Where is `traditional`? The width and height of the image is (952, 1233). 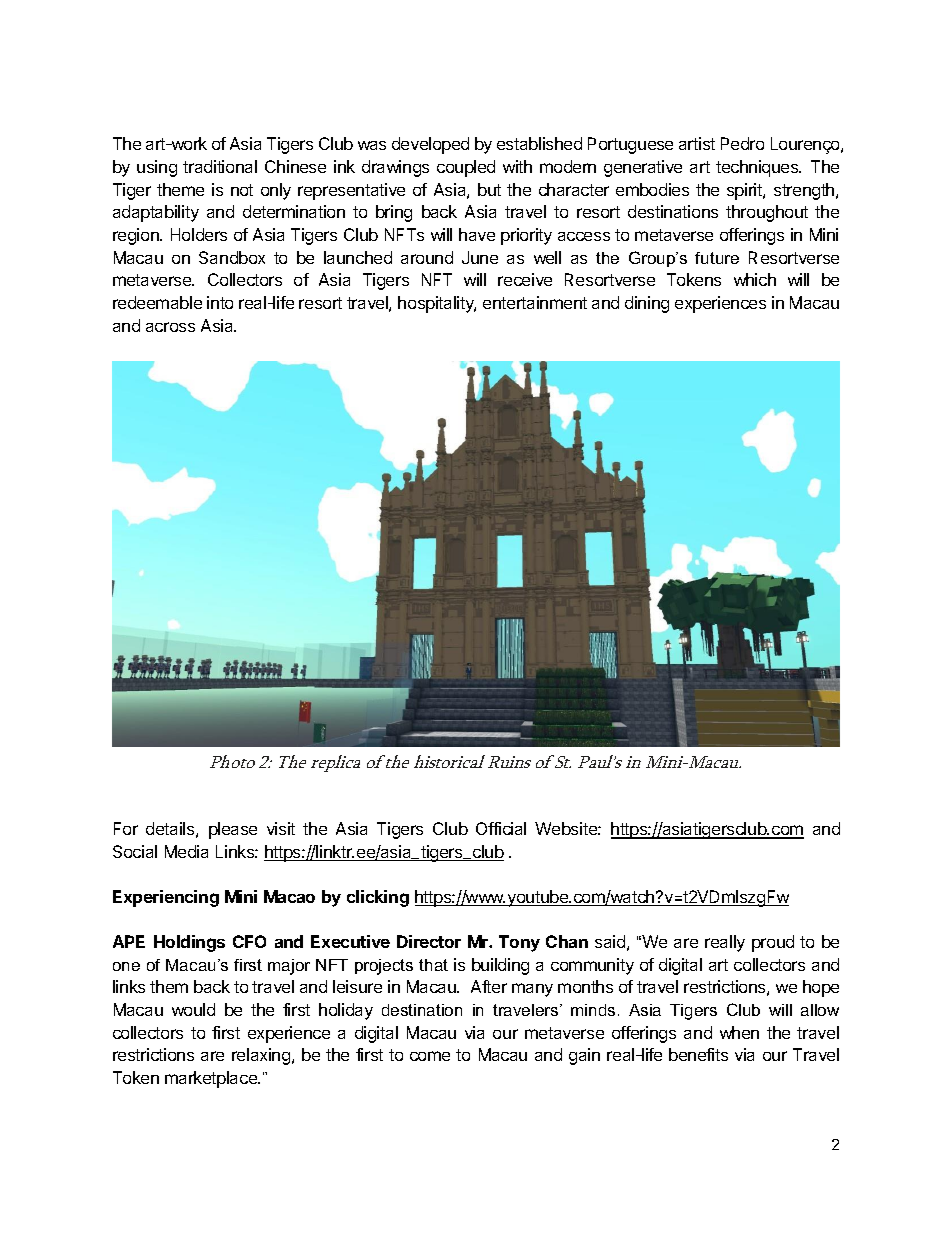
traditional is located at coordinates (220, 166).
